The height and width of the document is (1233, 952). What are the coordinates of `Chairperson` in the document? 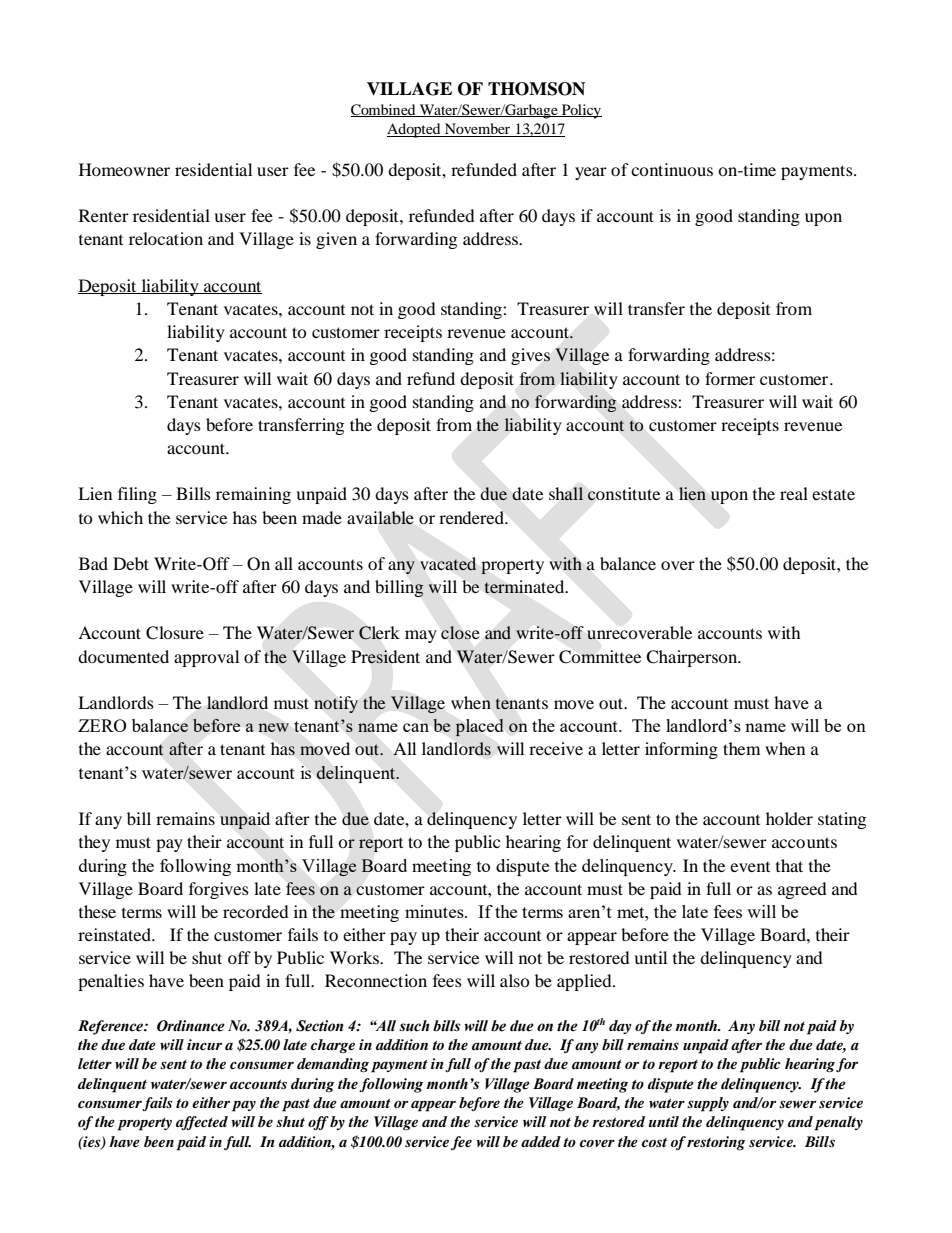 It's located at (693, 658).
